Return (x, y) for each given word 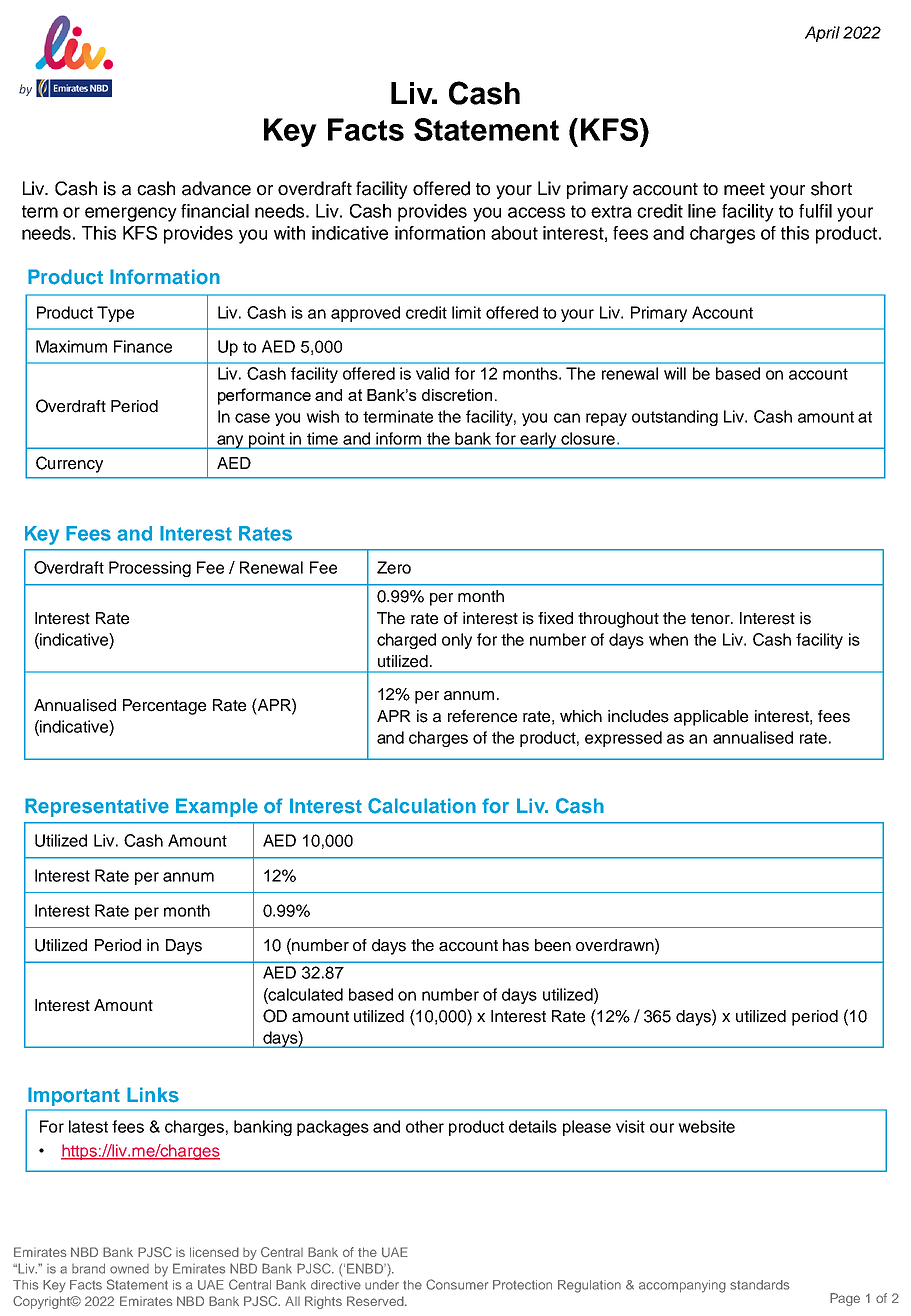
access (536, 212)
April (822, 34)
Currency (69, 464)
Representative (97, 807)
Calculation (422, 806)
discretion (457, 395)
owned (129, 1269)
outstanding (675, 418)
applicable (711, 718)
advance (216, 188)
